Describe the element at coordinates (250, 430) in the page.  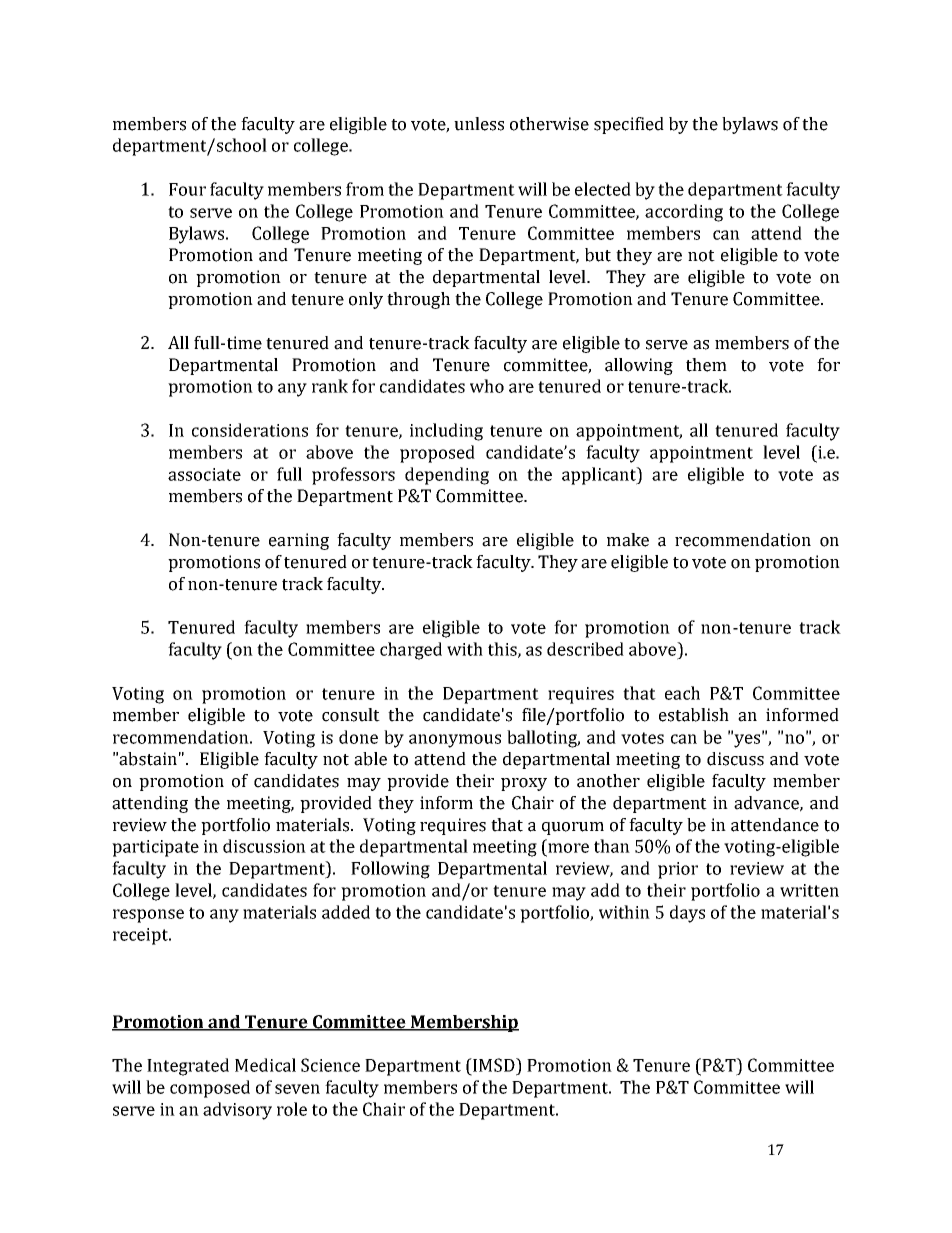
I see `considerations` at that location.
